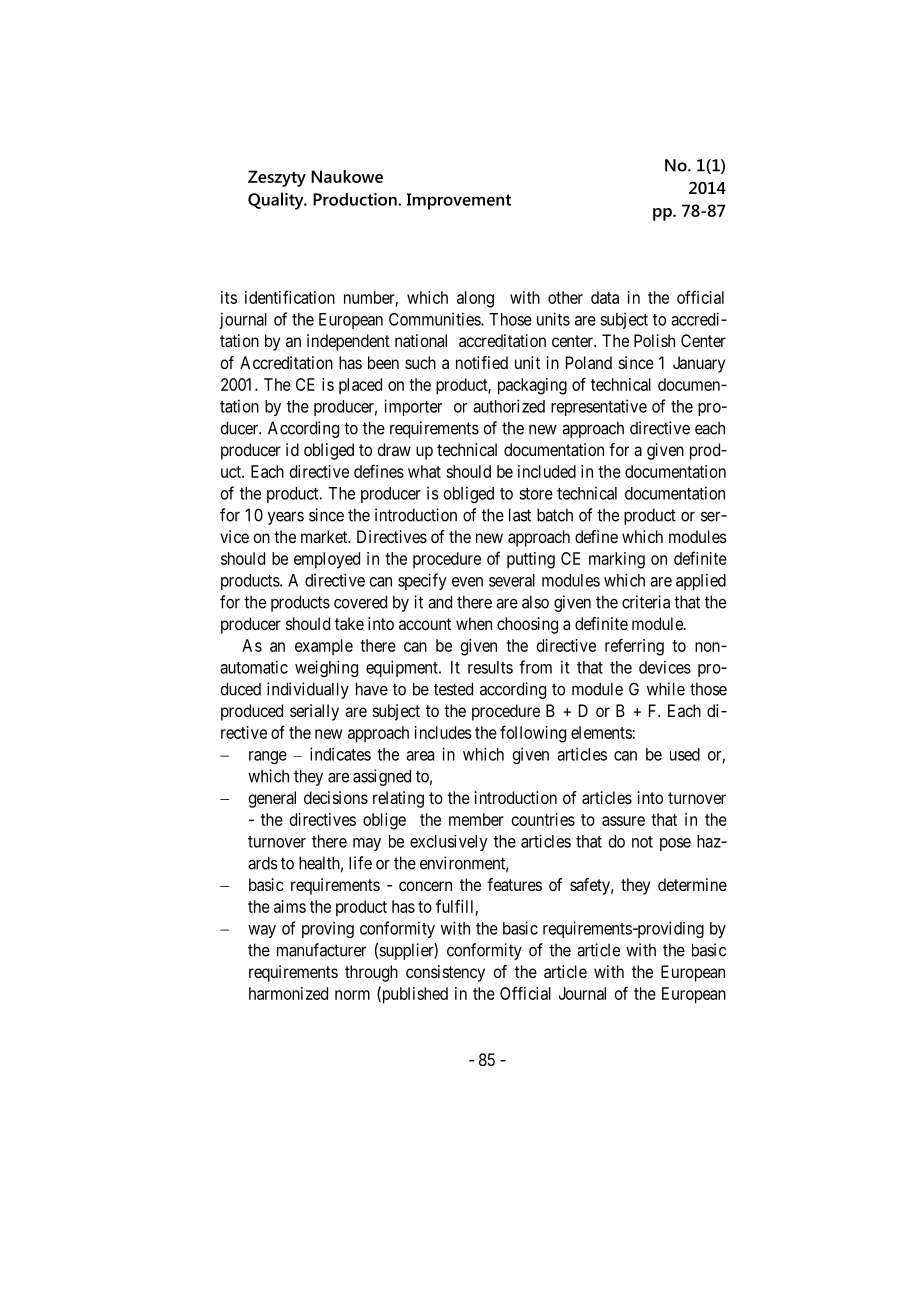  Describe the element at coordinates (321, 950) in the page. I see `manufacturer` at that location.
